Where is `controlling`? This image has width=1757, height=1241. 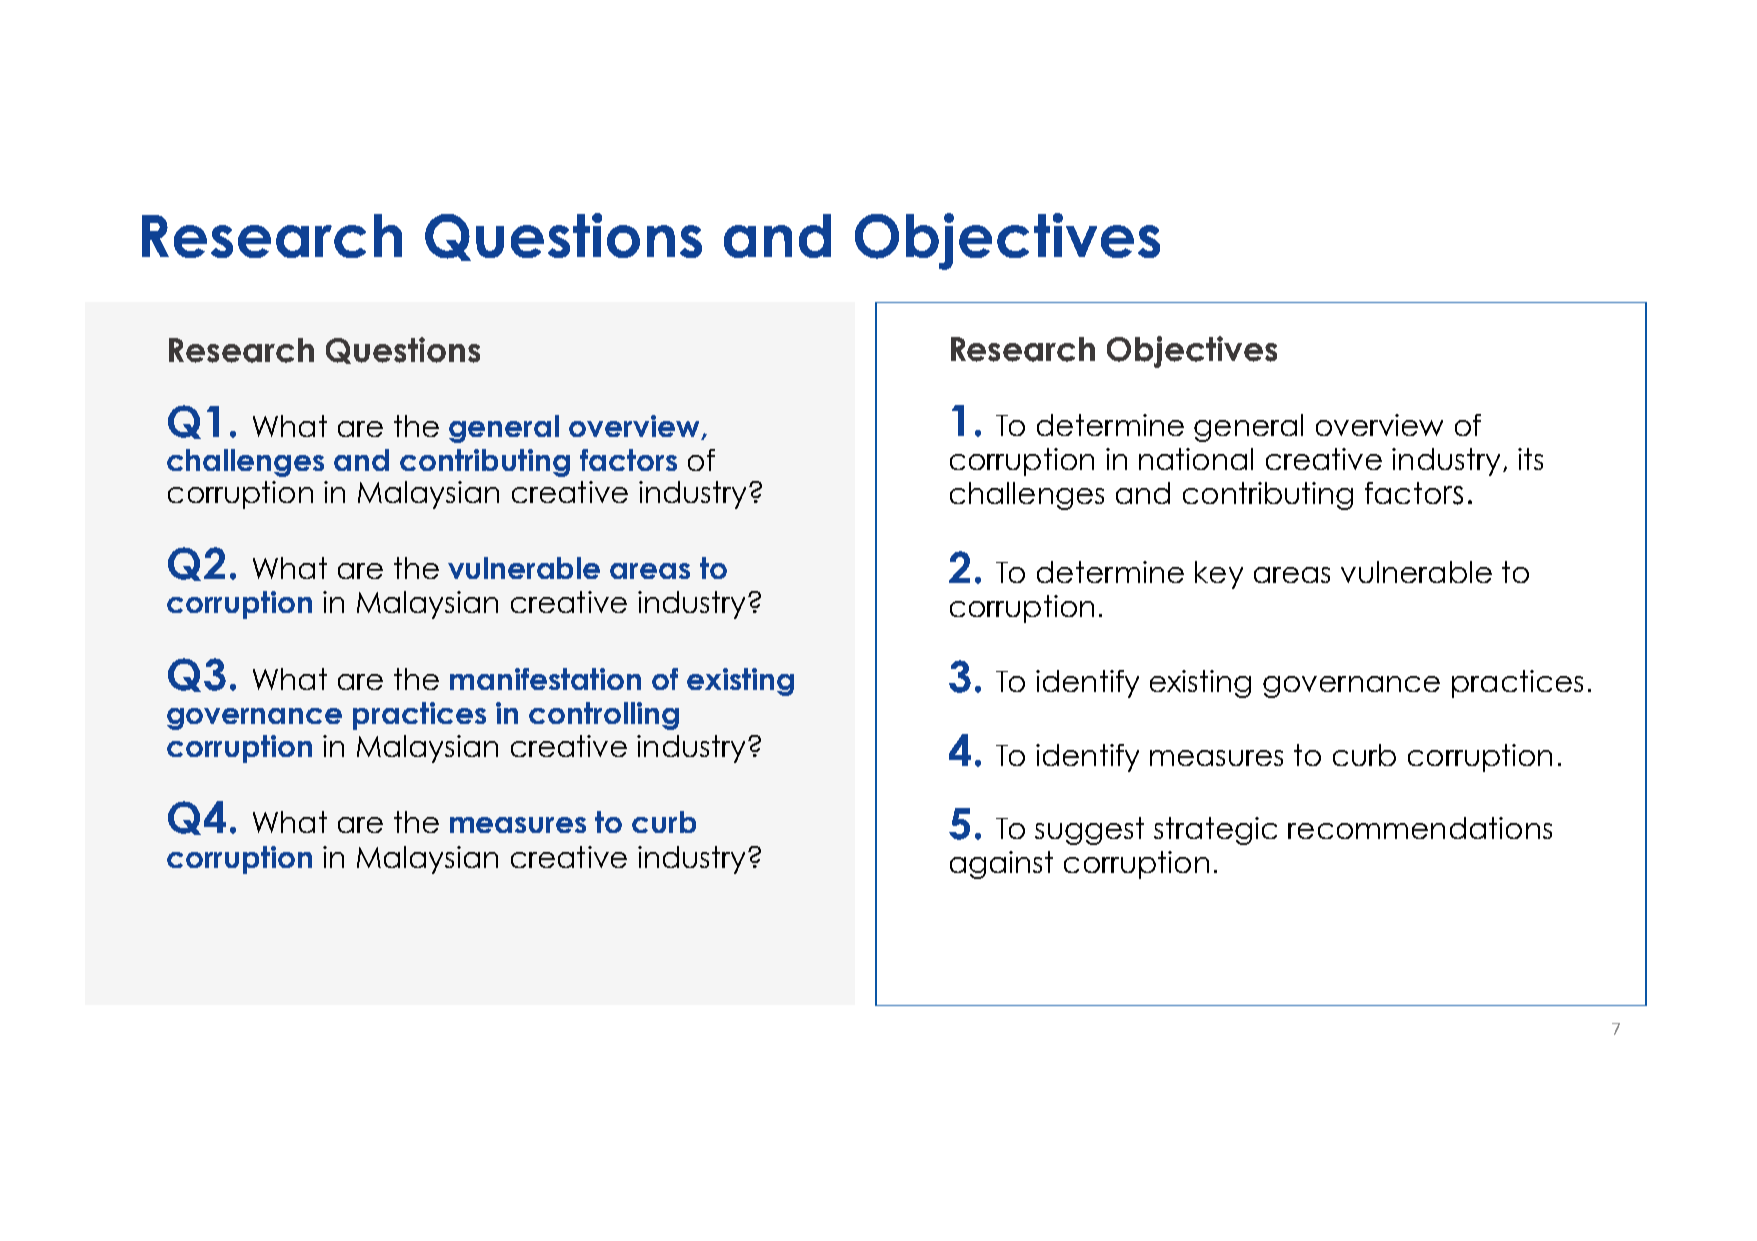 controlling is located at coordinates (604, 716).
